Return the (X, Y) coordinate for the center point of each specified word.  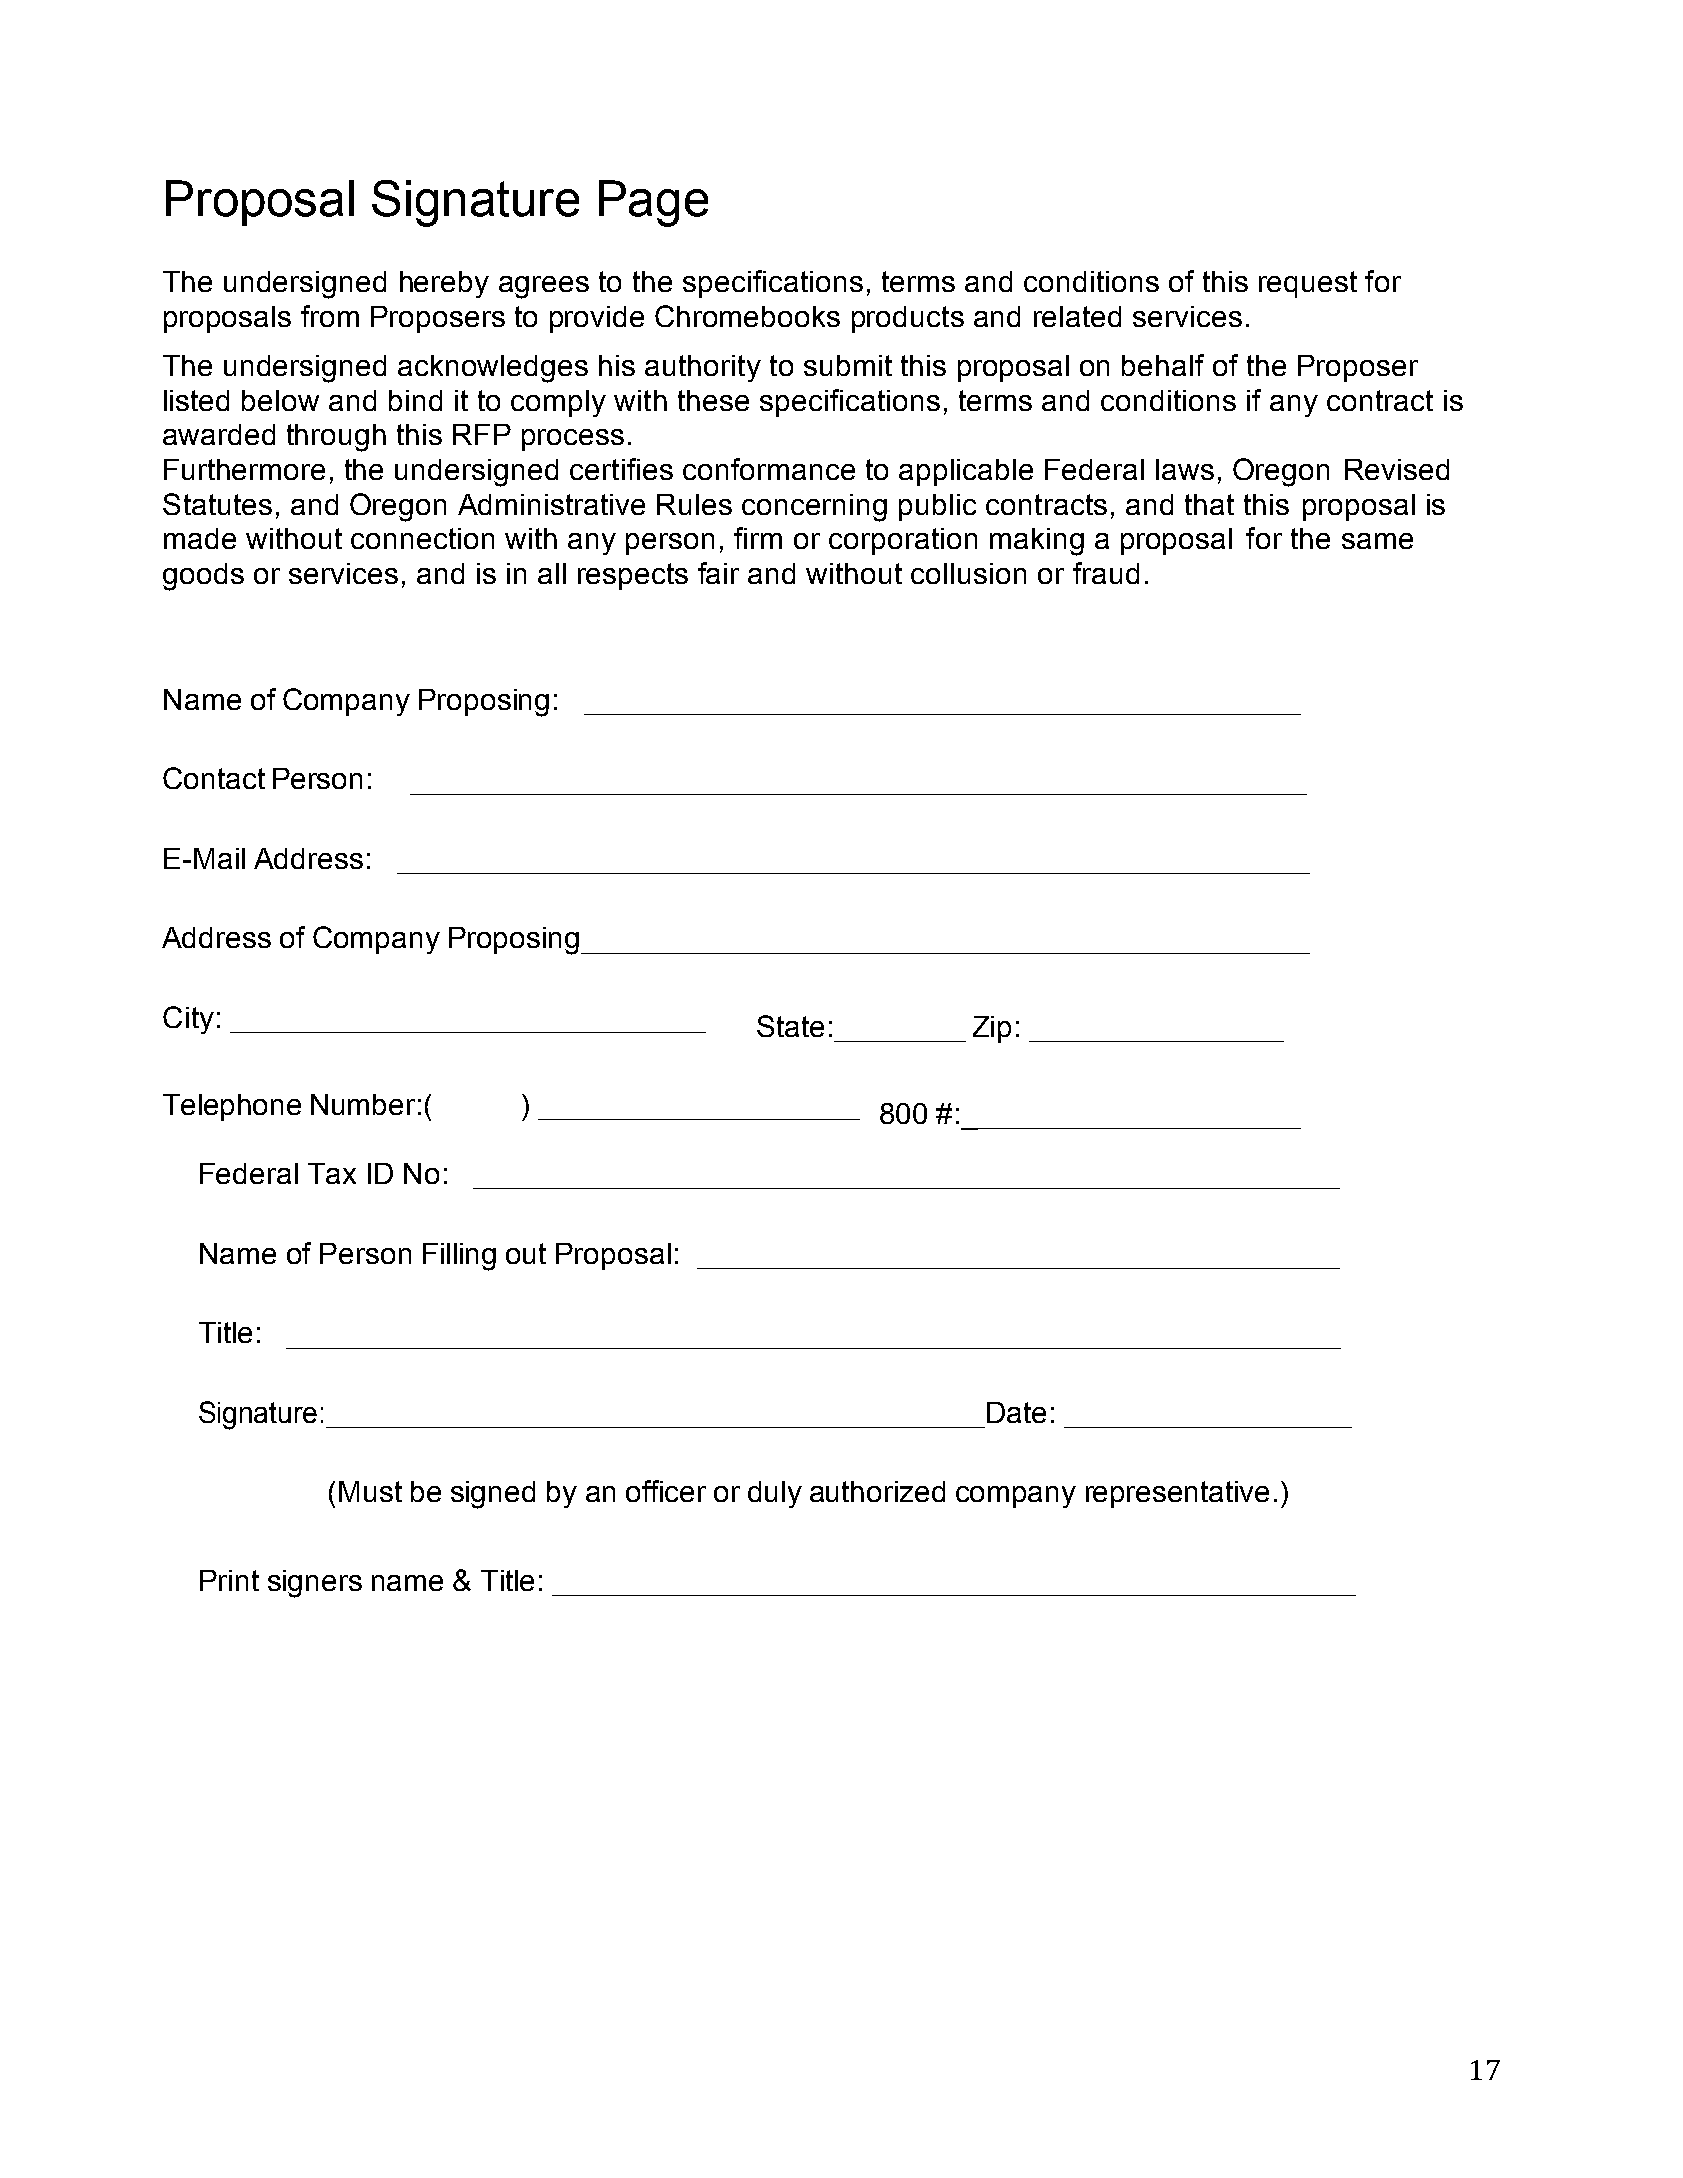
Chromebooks (747, 316)
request (1308, 284)
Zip (992, 1029)
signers (315, 1584)
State (790, 1026)
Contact (214, 778)
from (330, 316)
